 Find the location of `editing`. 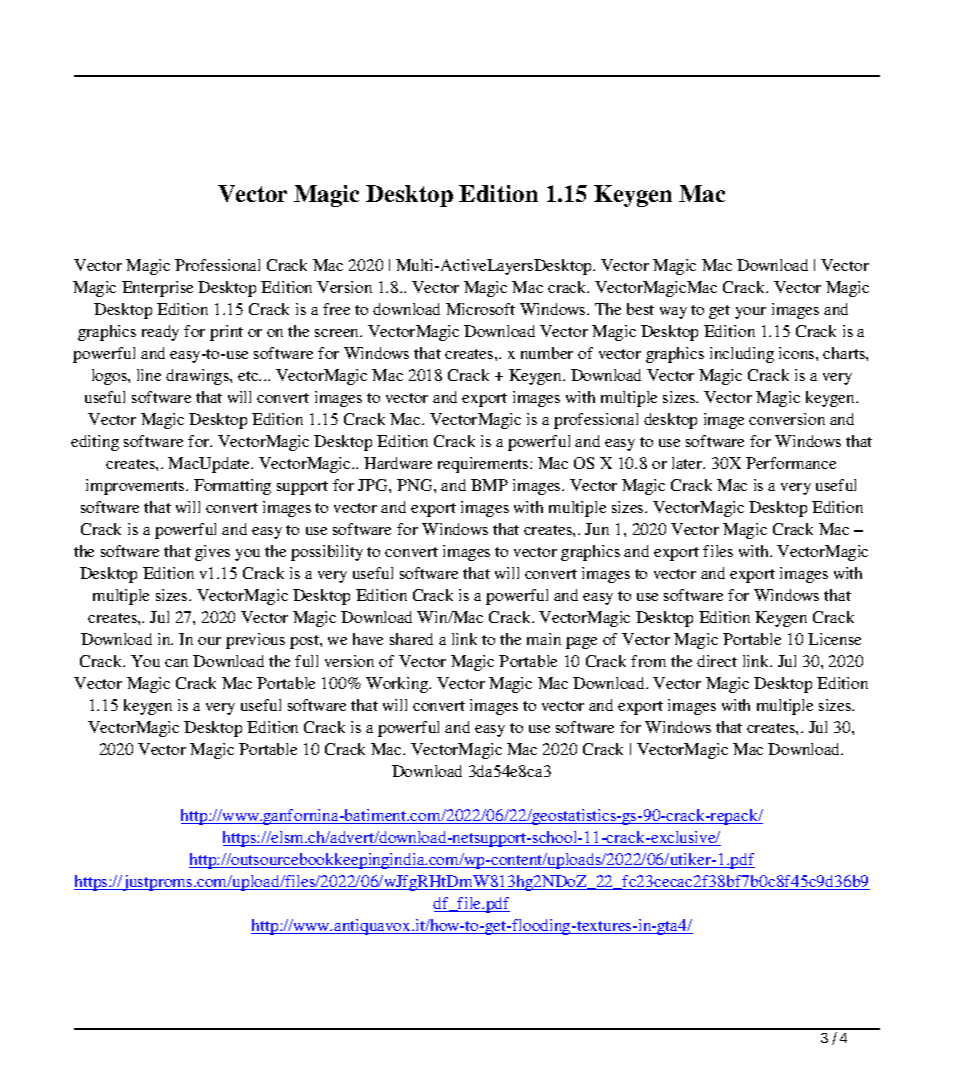

editing is located at coordinates (95, 443).
